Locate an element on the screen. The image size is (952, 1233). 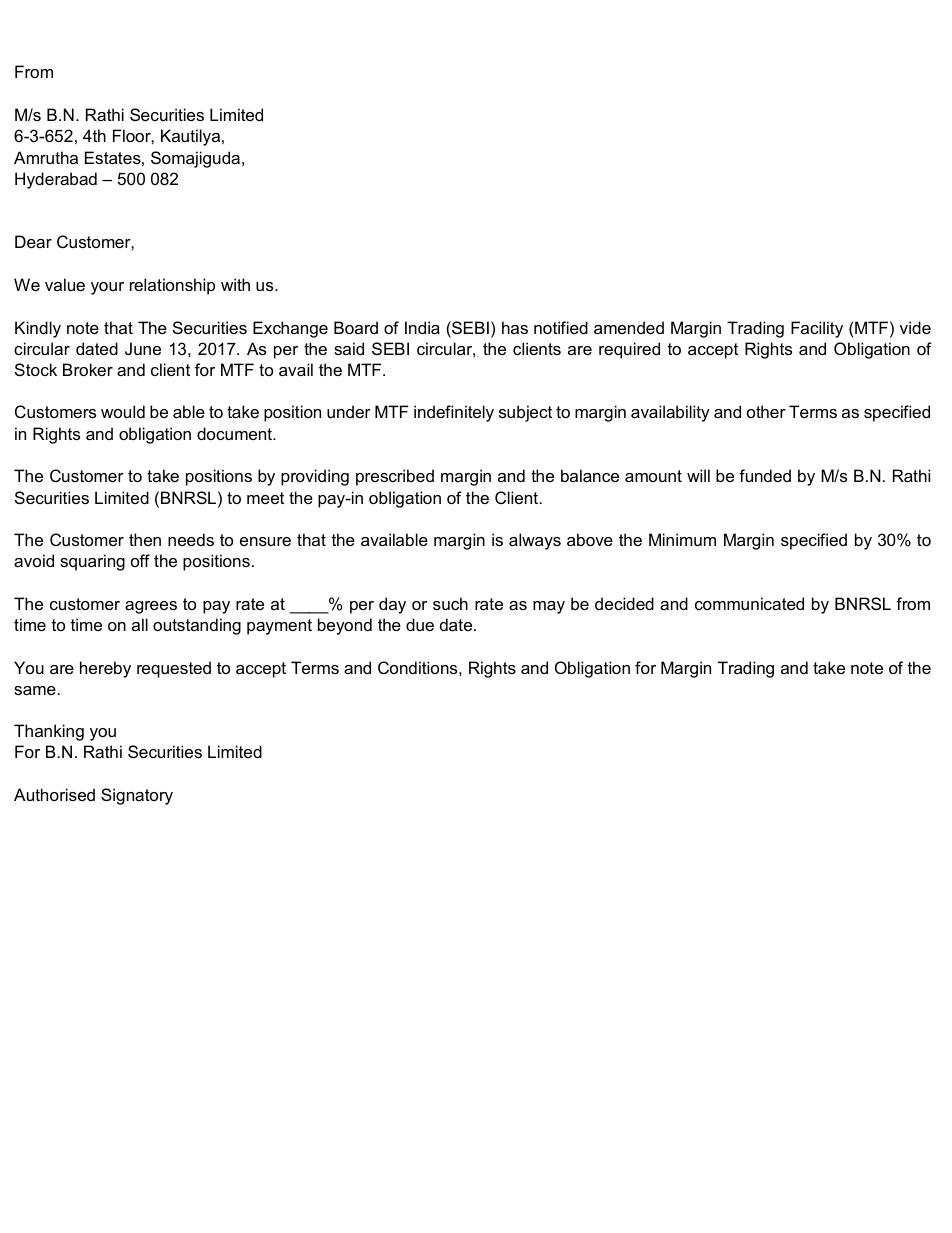
Authorised is located at coordinates (54, 794).
